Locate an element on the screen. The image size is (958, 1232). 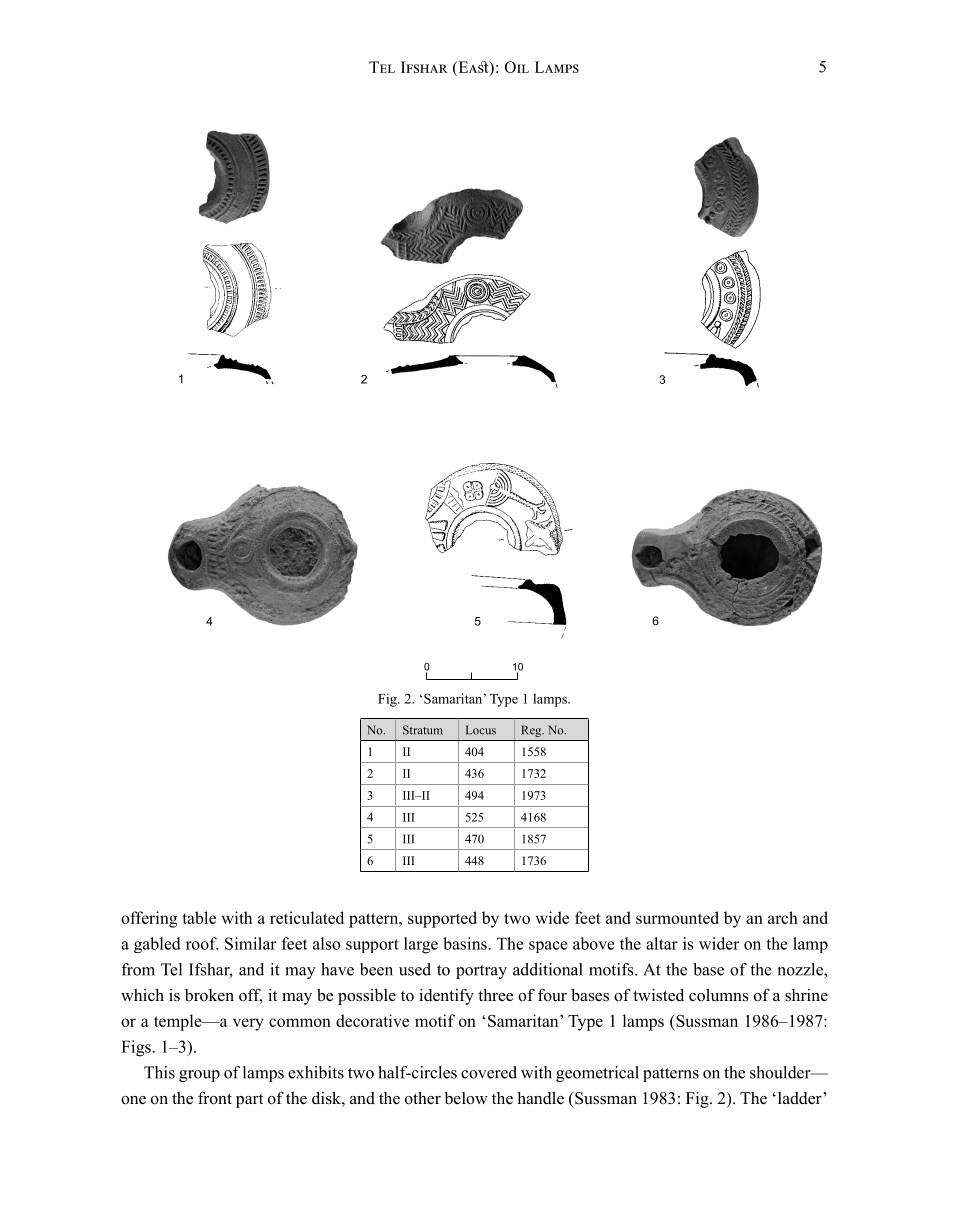
arch is located at coordinates (783, 917).
